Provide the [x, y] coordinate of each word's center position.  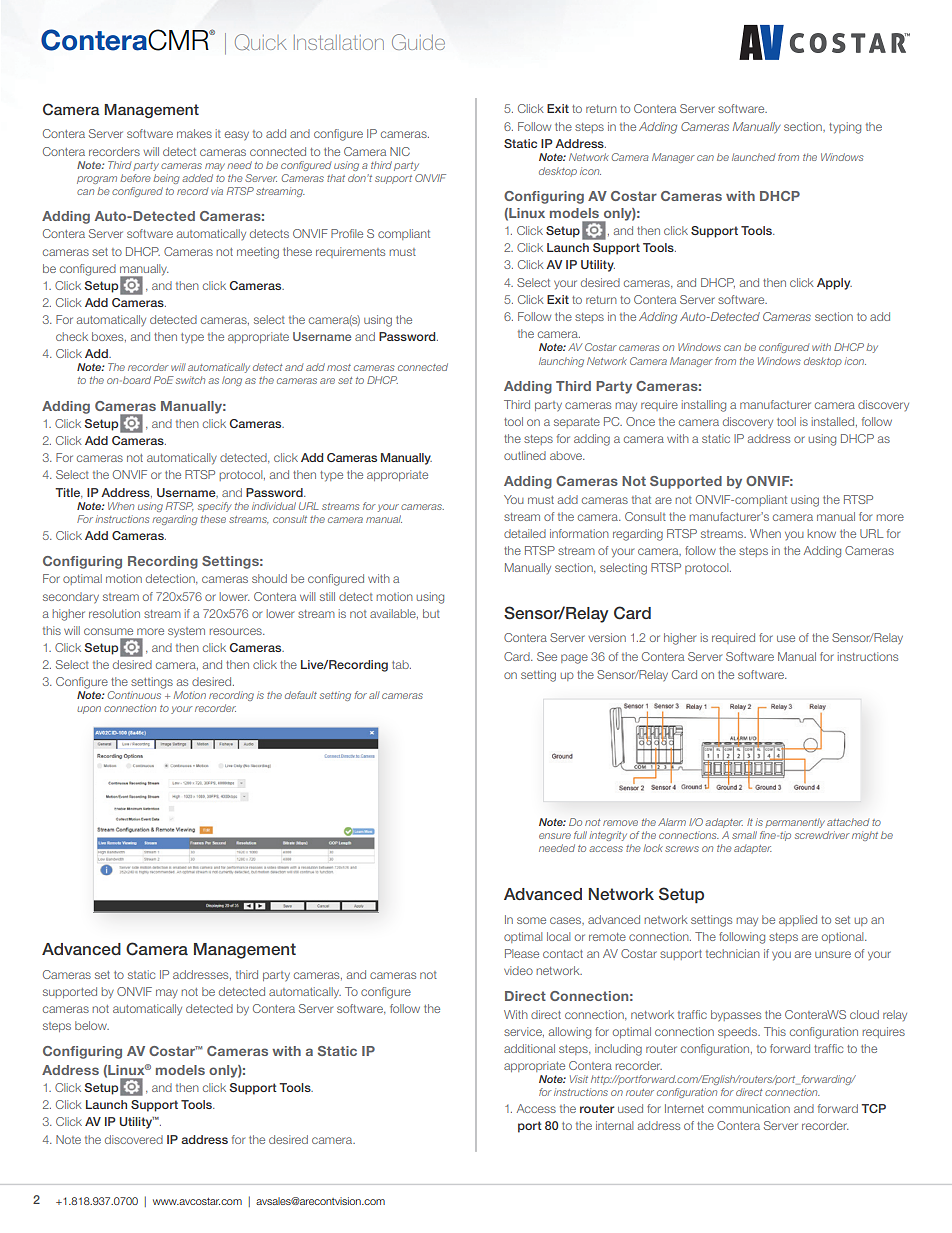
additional [529, 1048]
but [431, 613]
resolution [114, 613]
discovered [134, 1139]
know [822, 533]
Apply [834, 284]
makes [194, 133]
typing [845, 128]
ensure [555, 836]
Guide [418, 42]
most [339, 367]
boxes [109, 337]
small [744, 835]
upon [89, 710]
